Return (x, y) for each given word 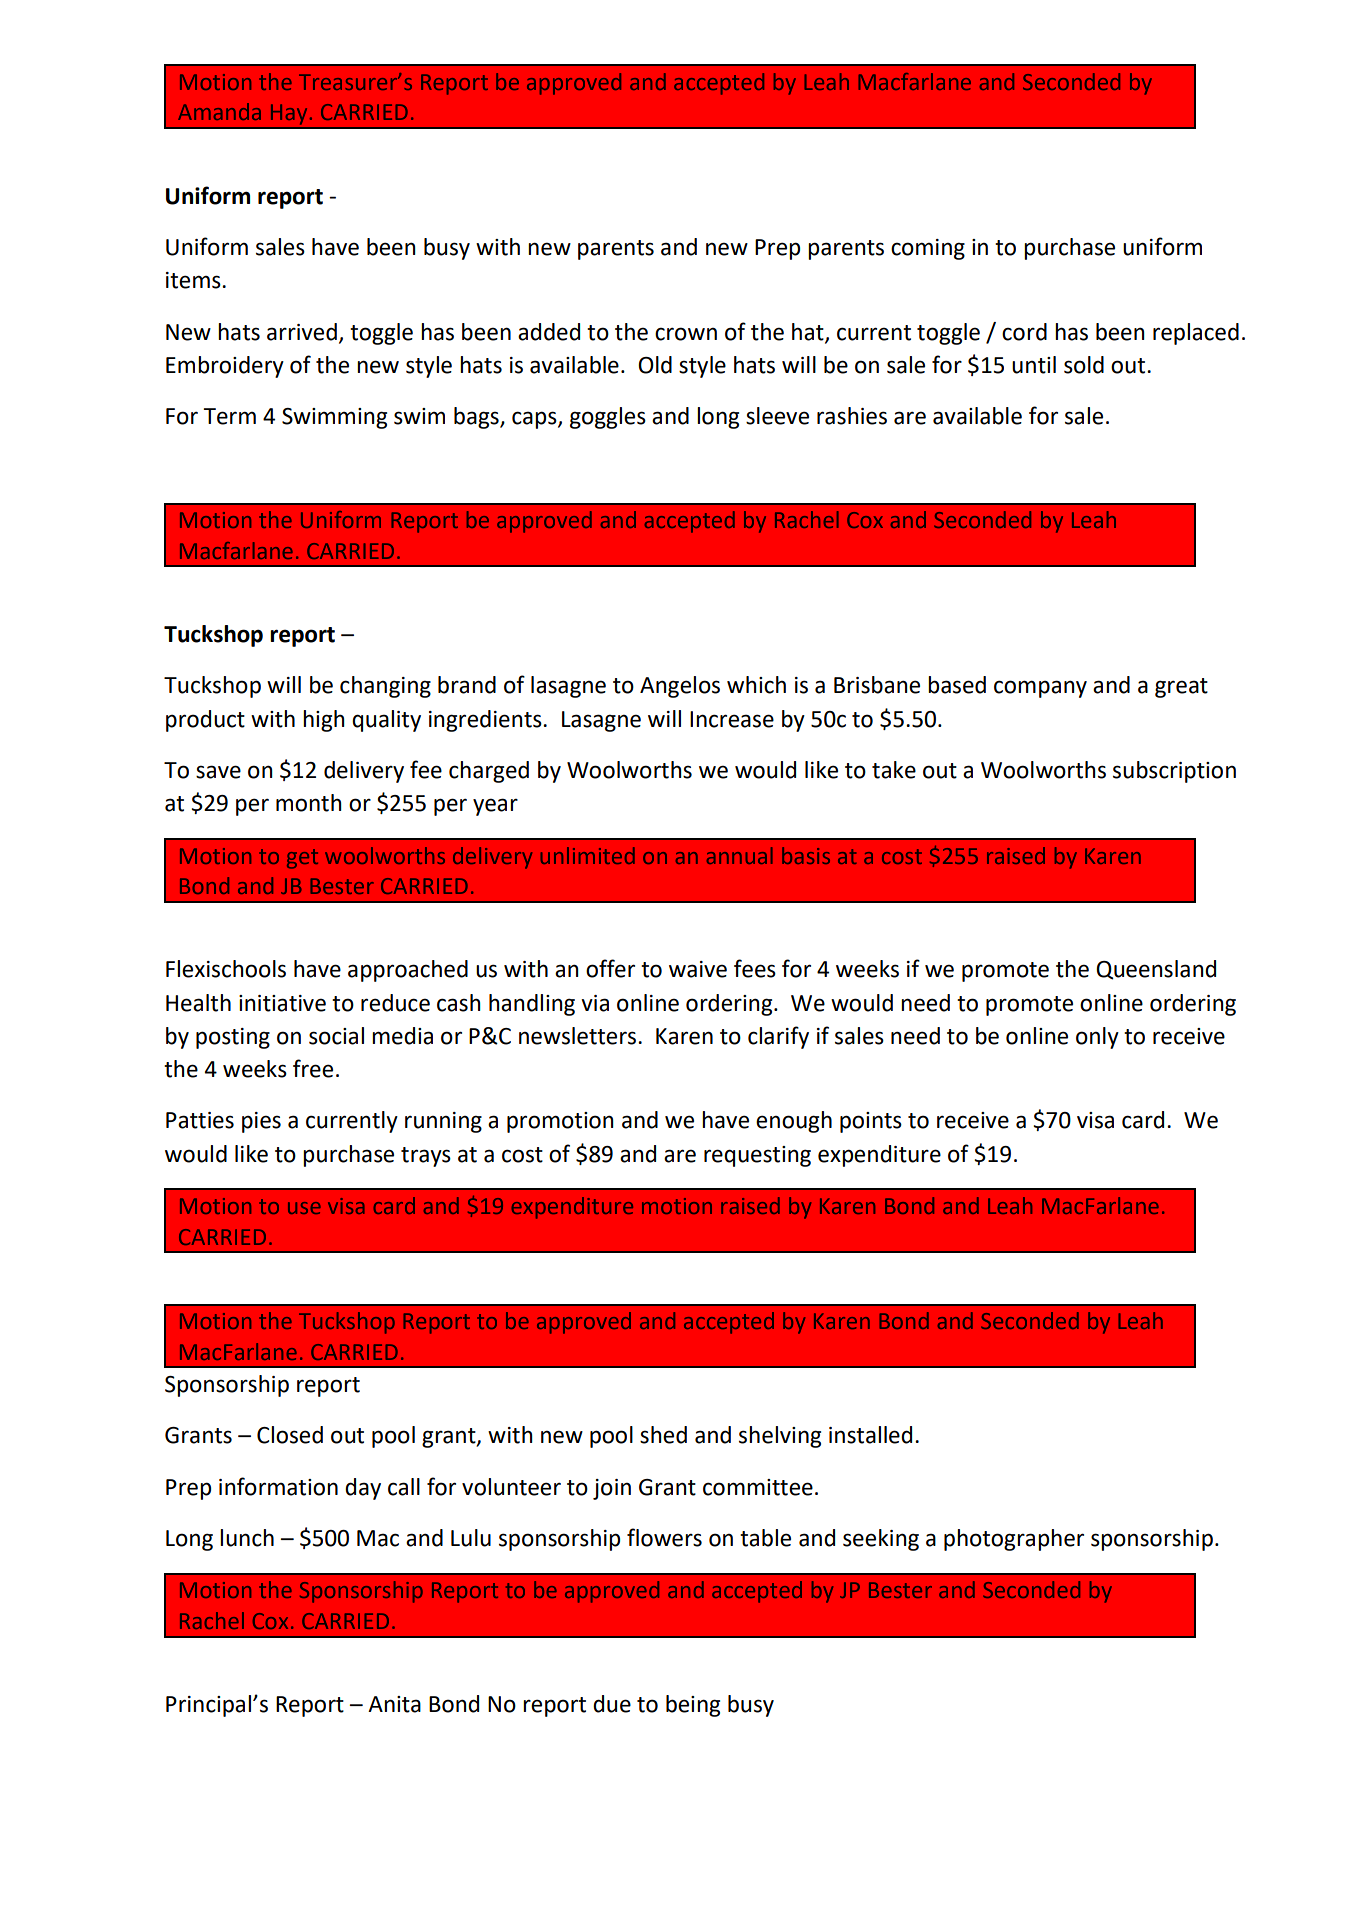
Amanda (219, 111)
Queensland (1156, 970)
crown (686, 334)
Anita (394, 1704)
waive (698, 969)
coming (928, 249)
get (302, 859)
